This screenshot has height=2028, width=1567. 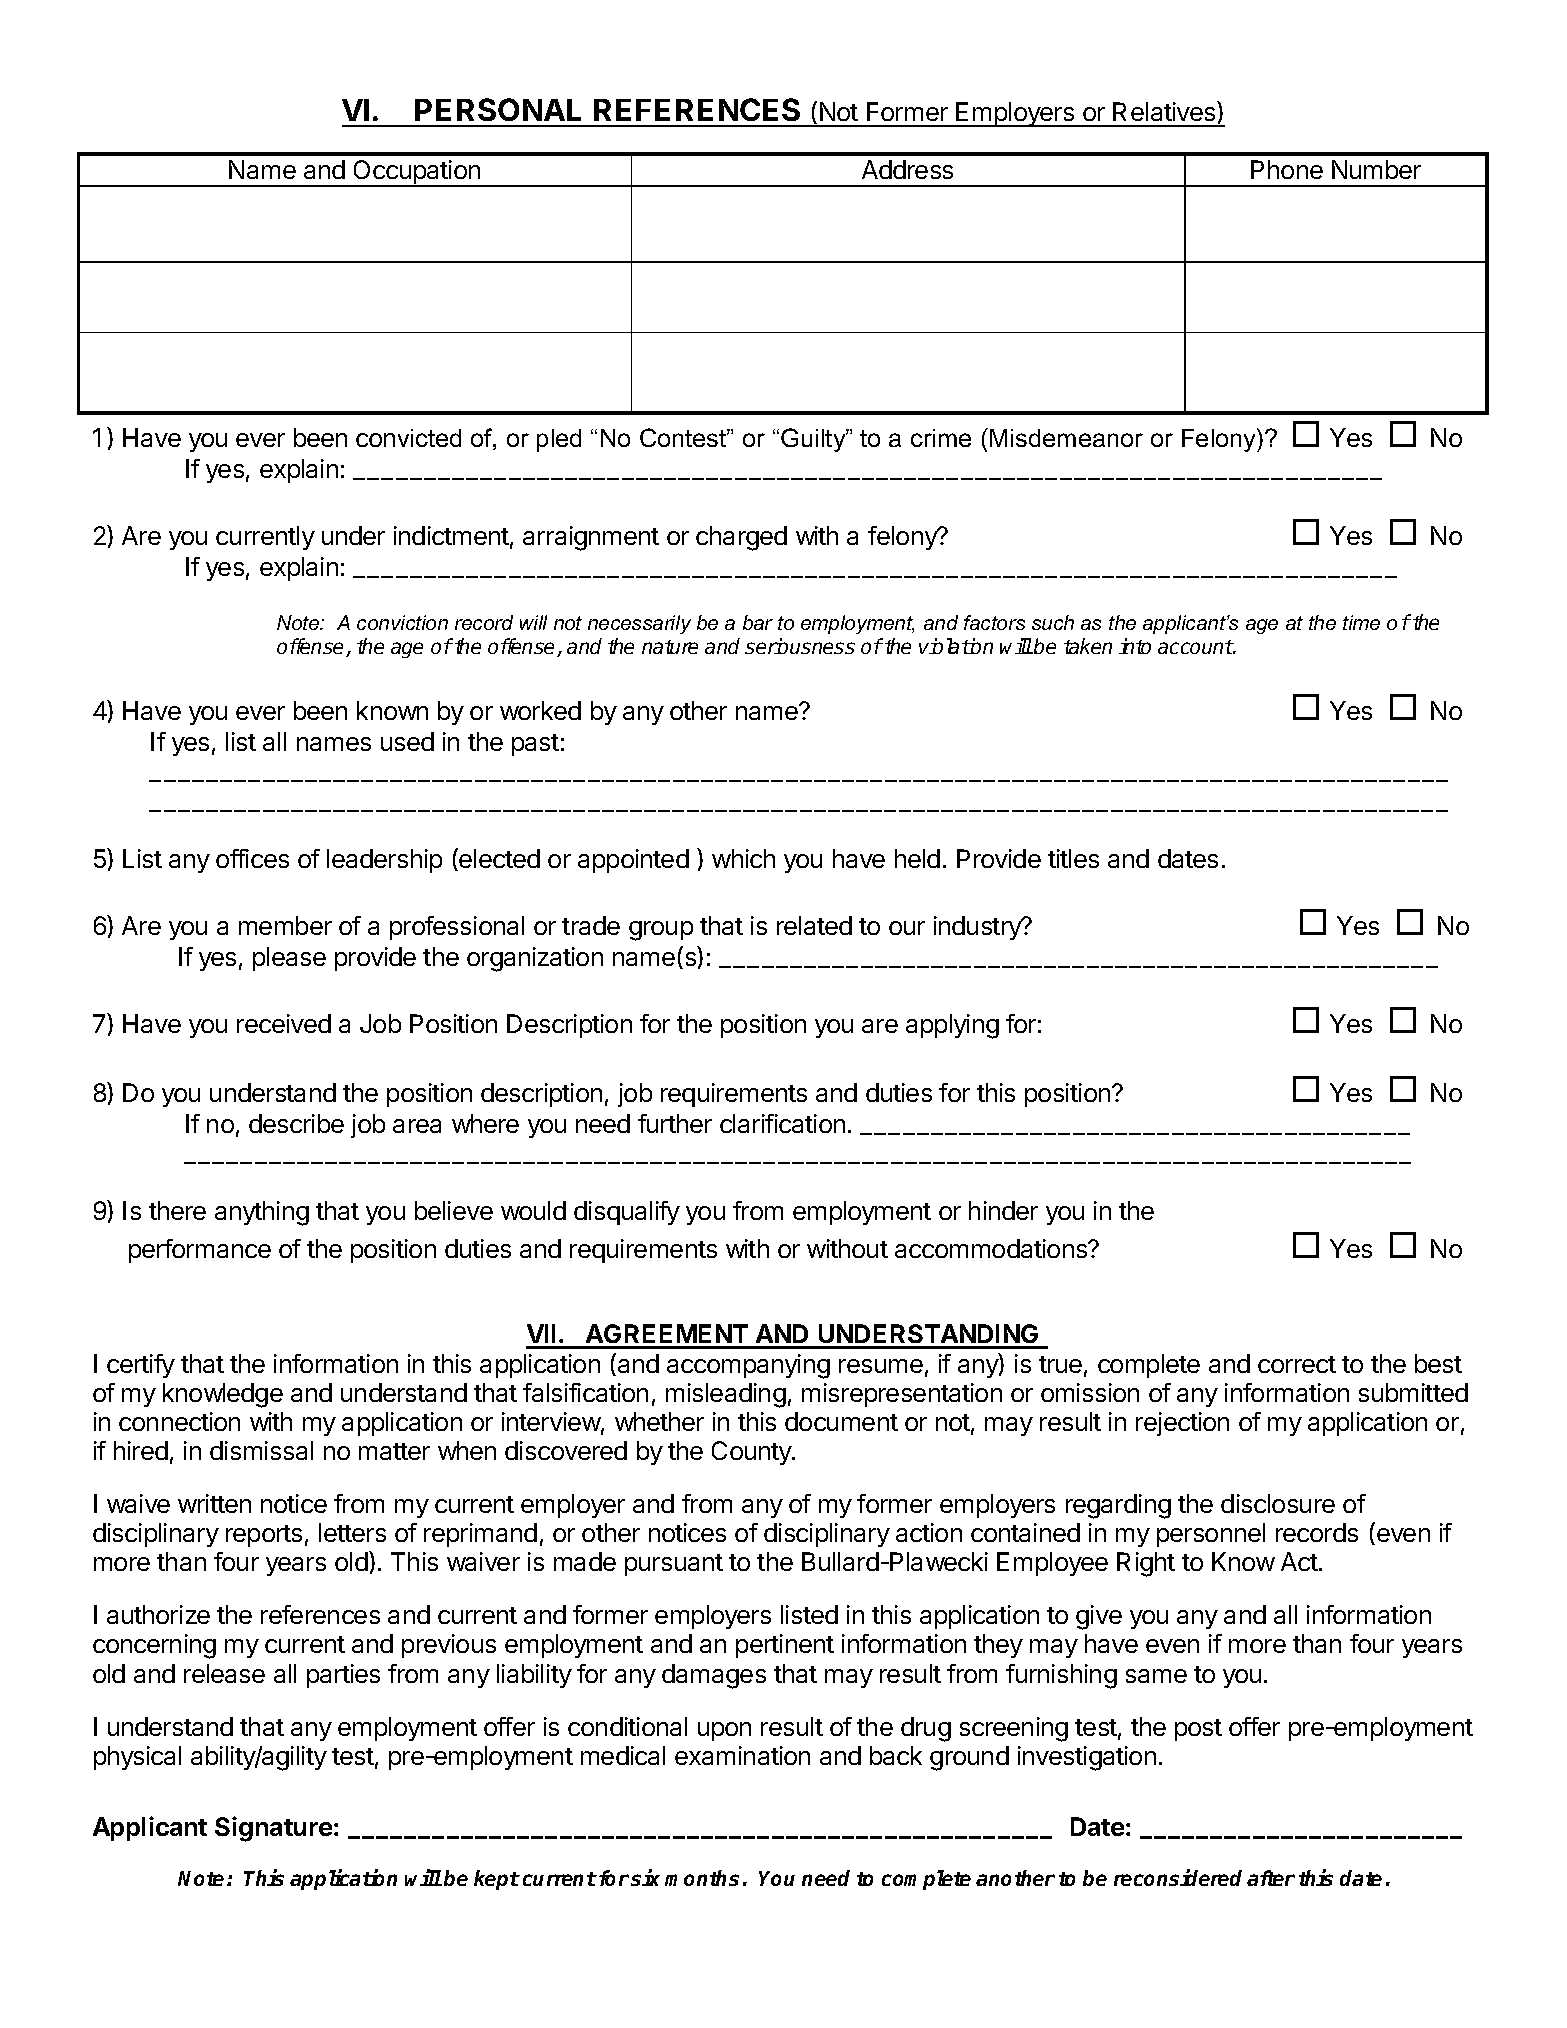 What do you see at coordinates (743, 858) in the screenshot?
I see `which` at bounding box center [743, 858].
